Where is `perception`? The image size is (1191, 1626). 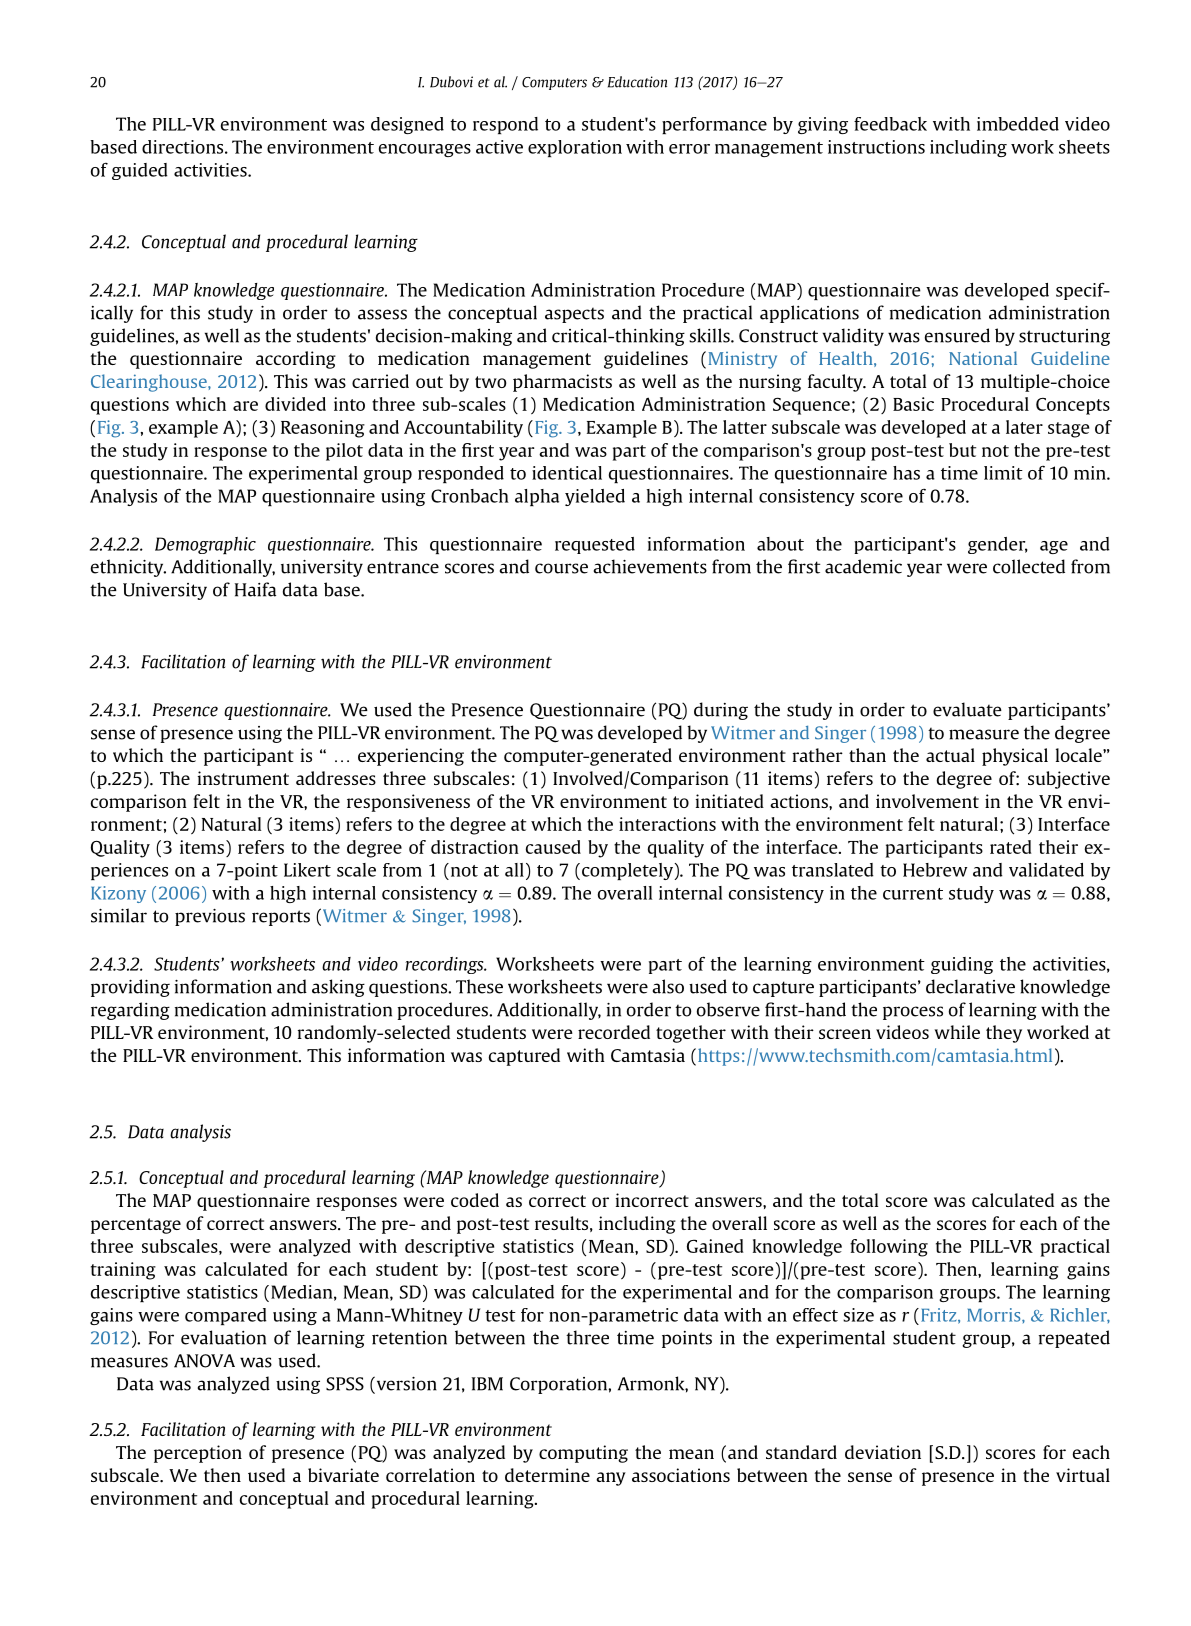 perception is located at coordinates (198, 1454).
